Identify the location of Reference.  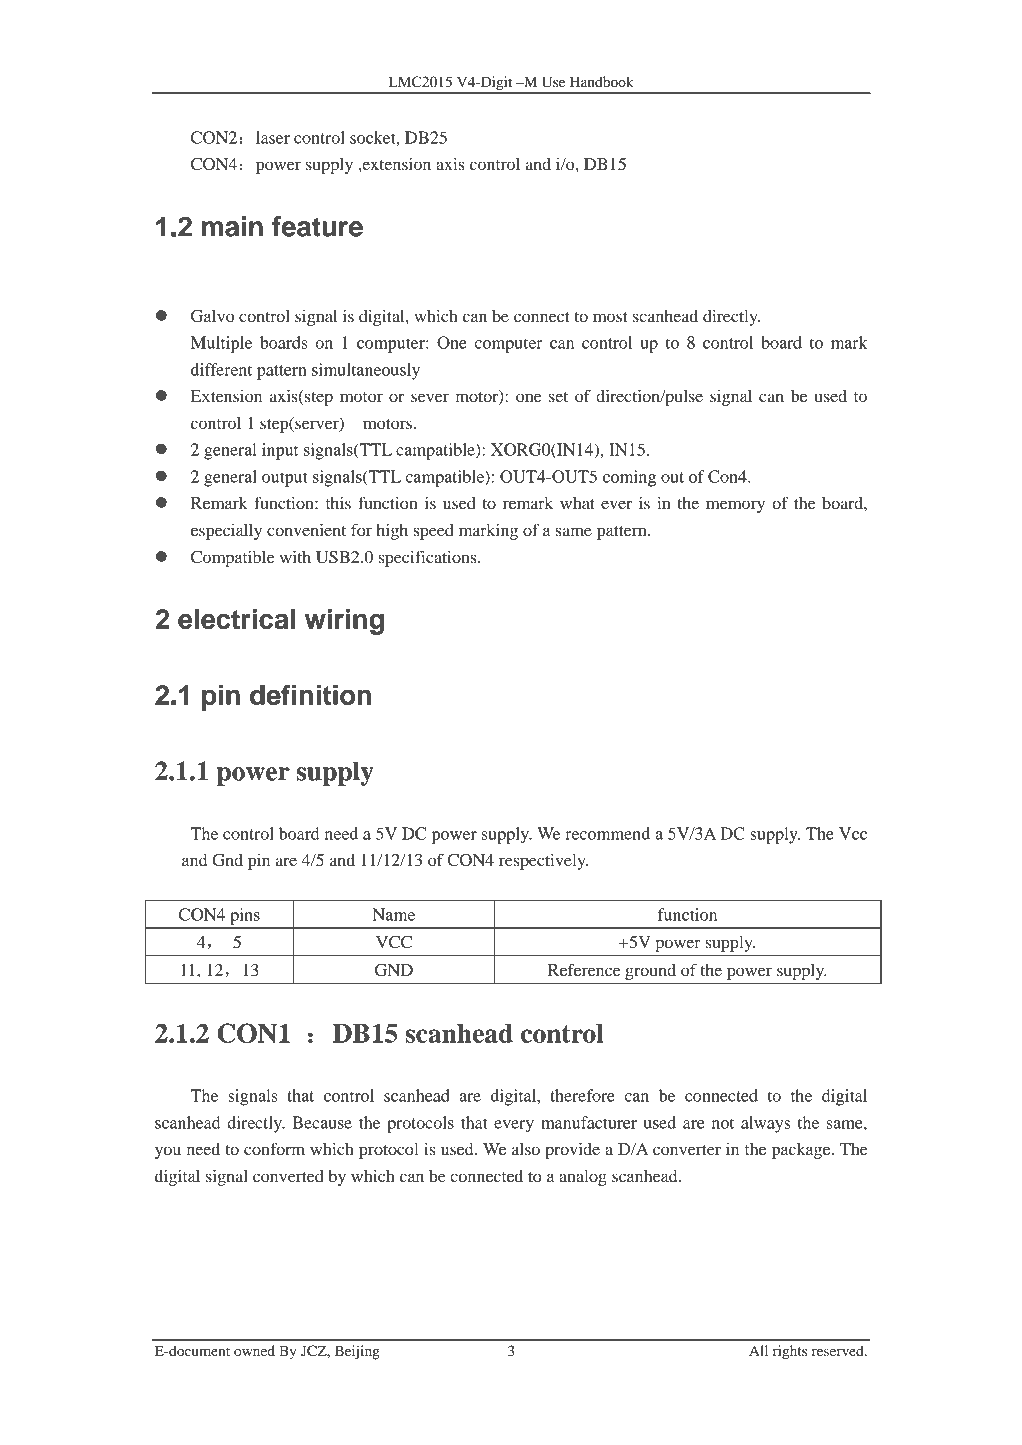
(584, 969).
